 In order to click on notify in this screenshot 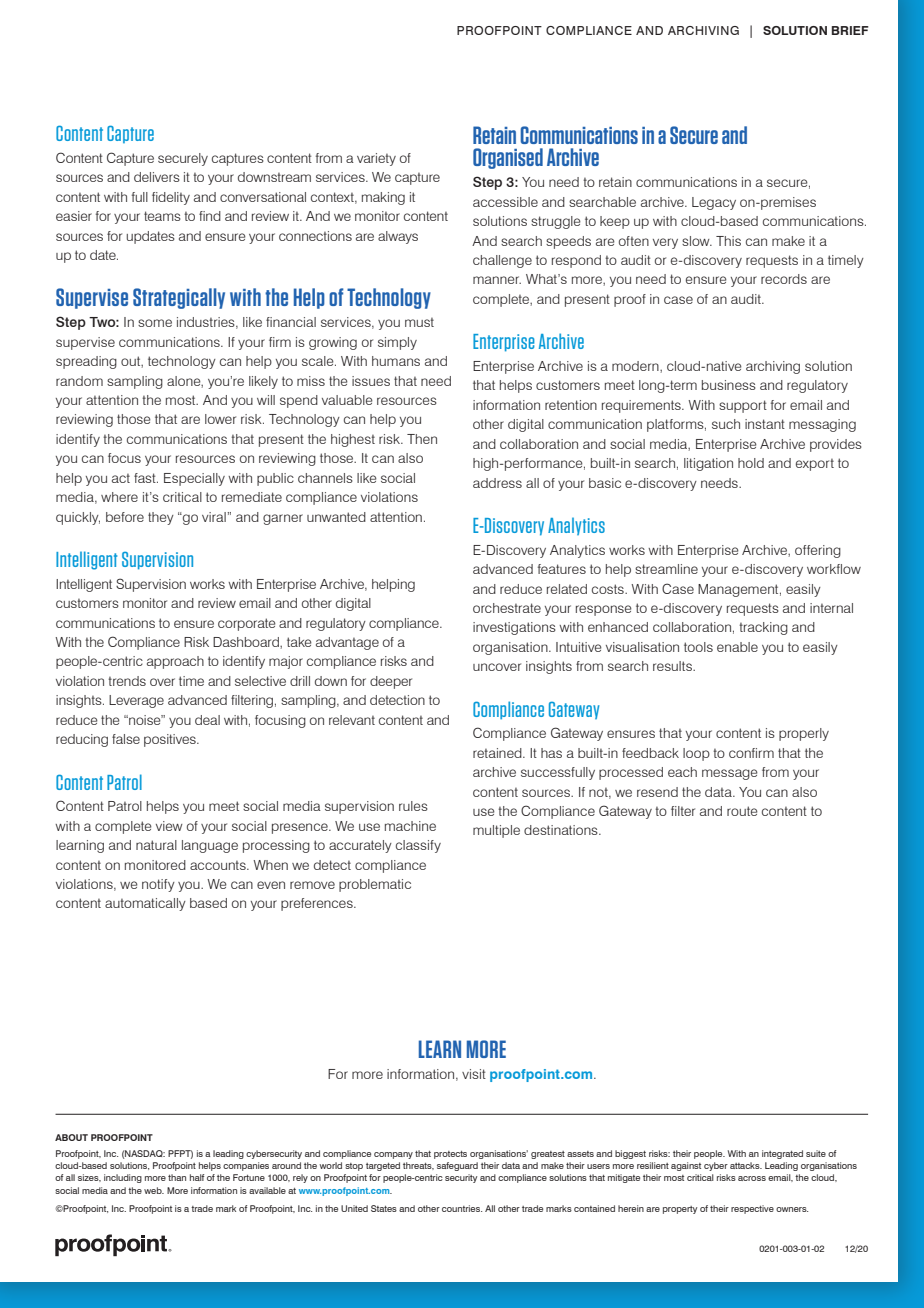, I will do `click(158, 885)`.
